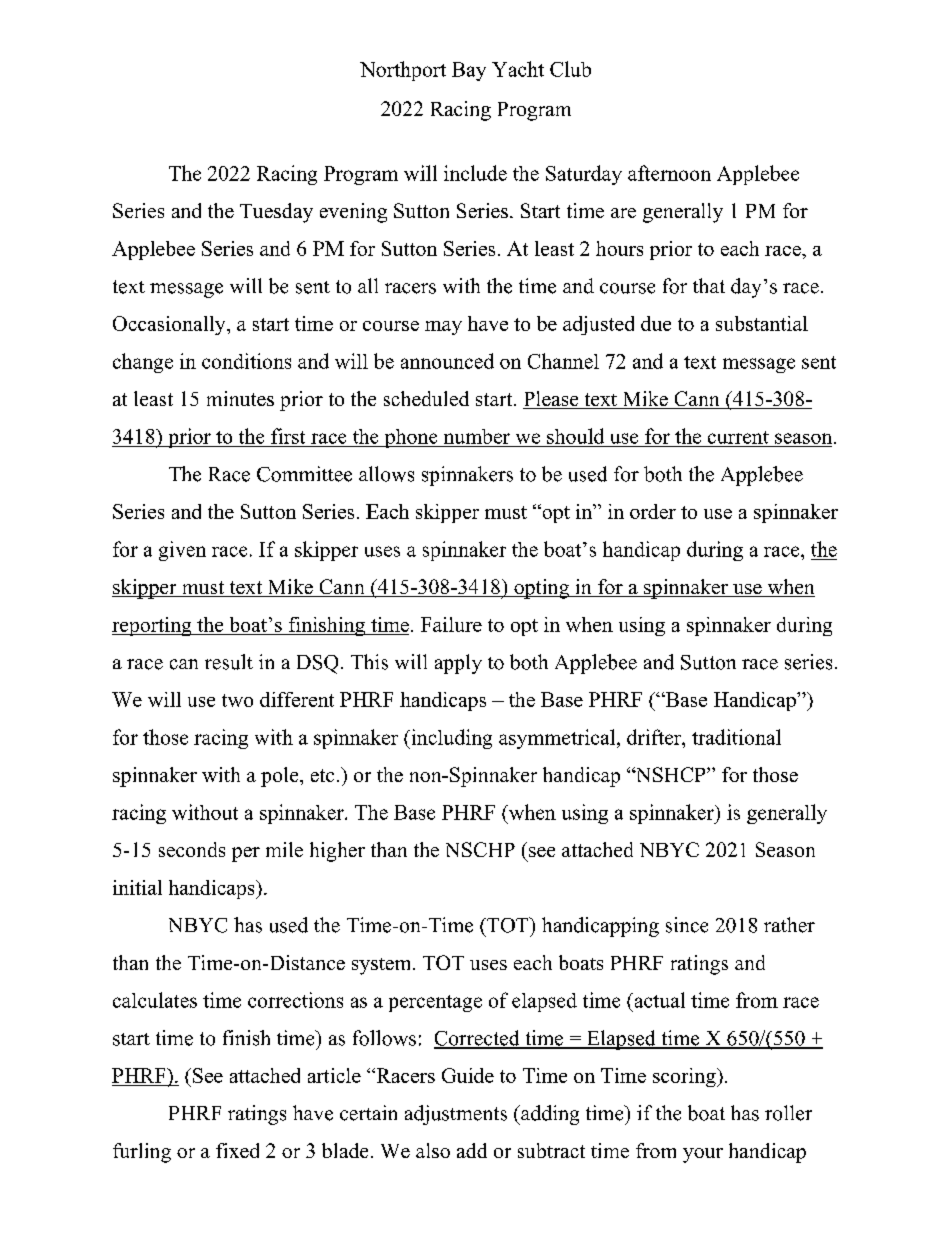  I want to click on minutes, so click(240, 398).
